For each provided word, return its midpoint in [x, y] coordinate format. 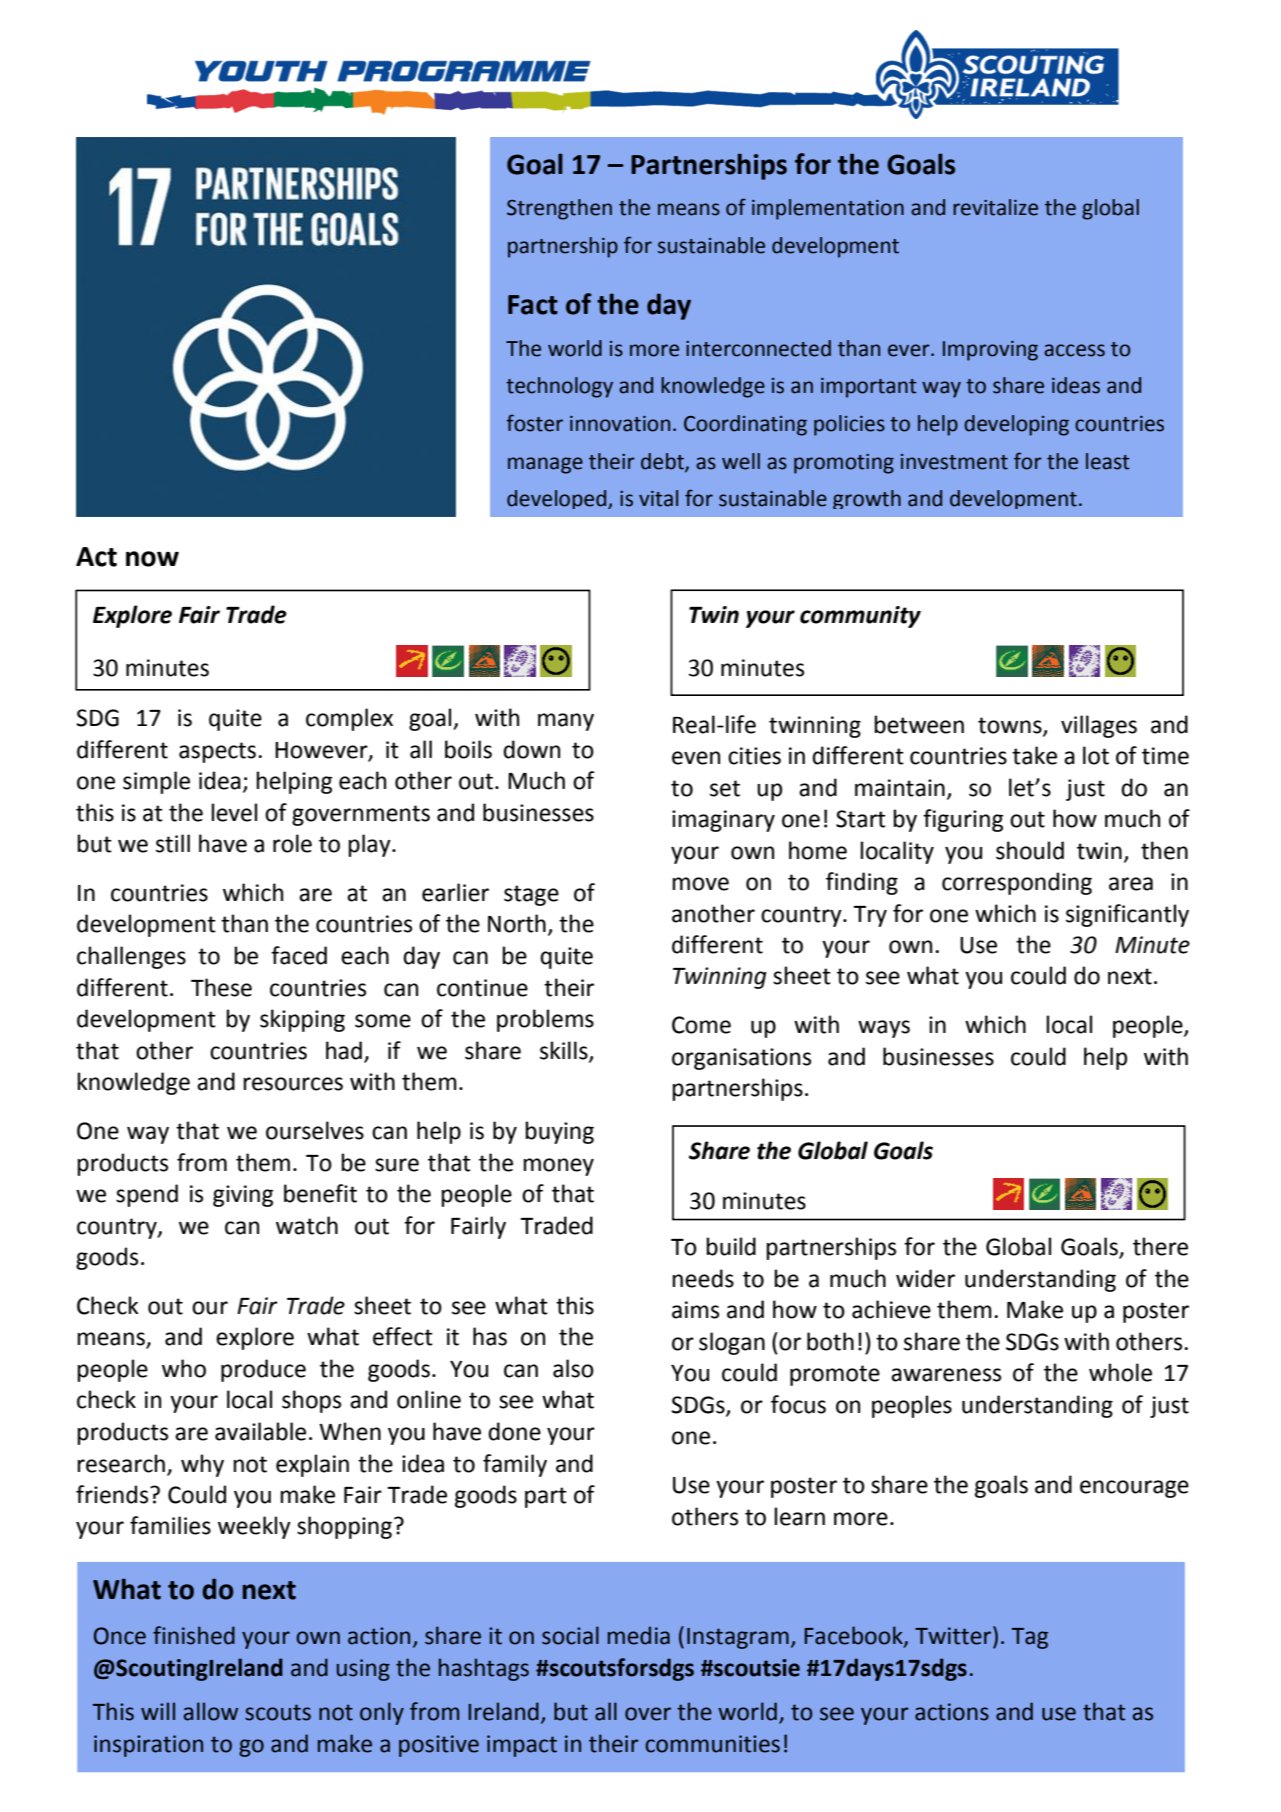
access [1074, 350]
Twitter [954, 1635]
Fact [533, 305]
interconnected [758, 348]
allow [211, 1711]
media [639, 1635]
